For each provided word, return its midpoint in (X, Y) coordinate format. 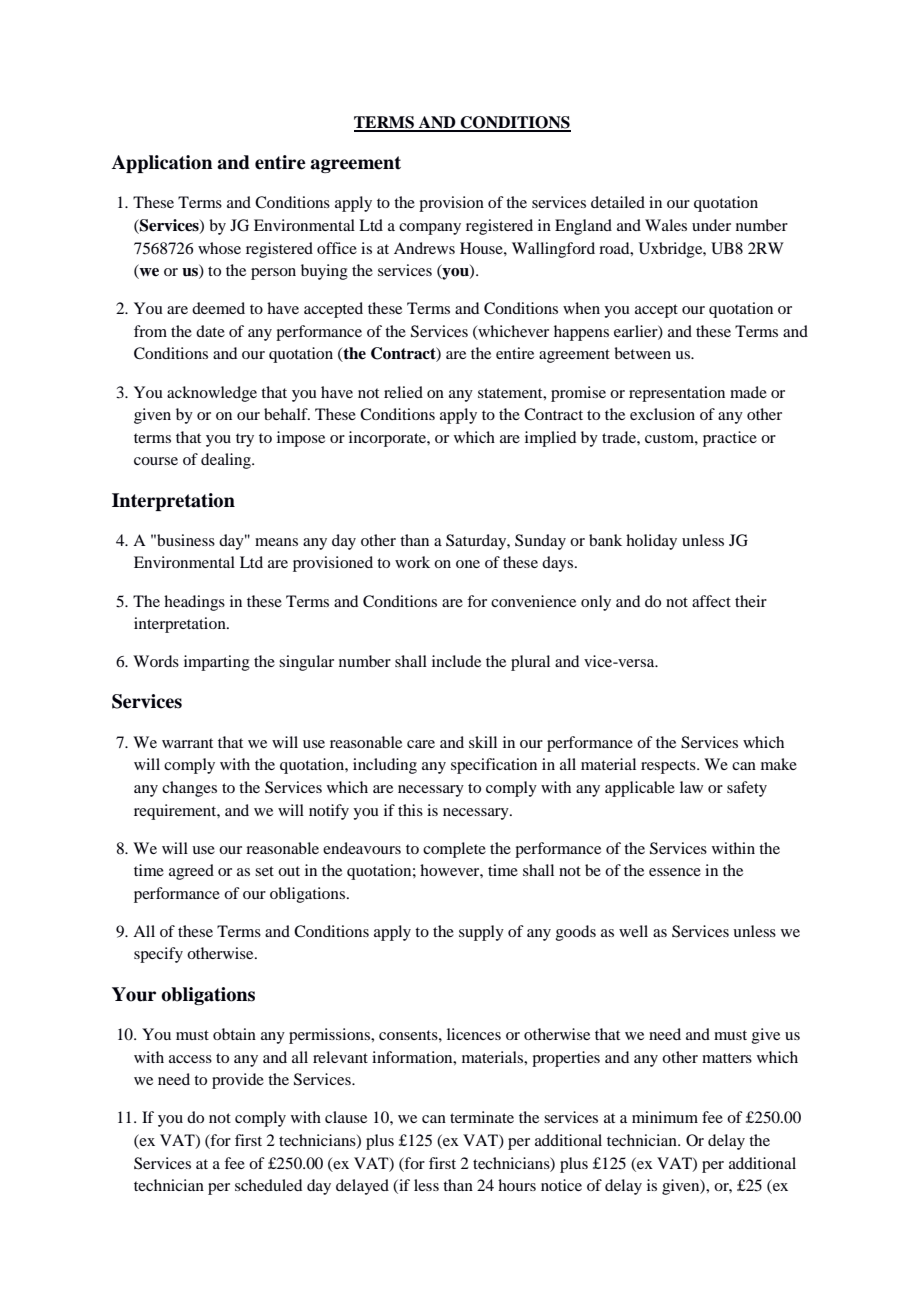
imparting (217, 663)
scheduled (268, 1185)
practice (730, 439)
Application (162, 164)
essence (675, 872)
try (245, 440)
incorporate (388, 439)
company (430, 229)
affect (711, 601)
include (456, 661)
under (711, 225)
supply (481, 933)
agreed (191, 872)
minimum (665, 1117)
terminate (482, 1117)
